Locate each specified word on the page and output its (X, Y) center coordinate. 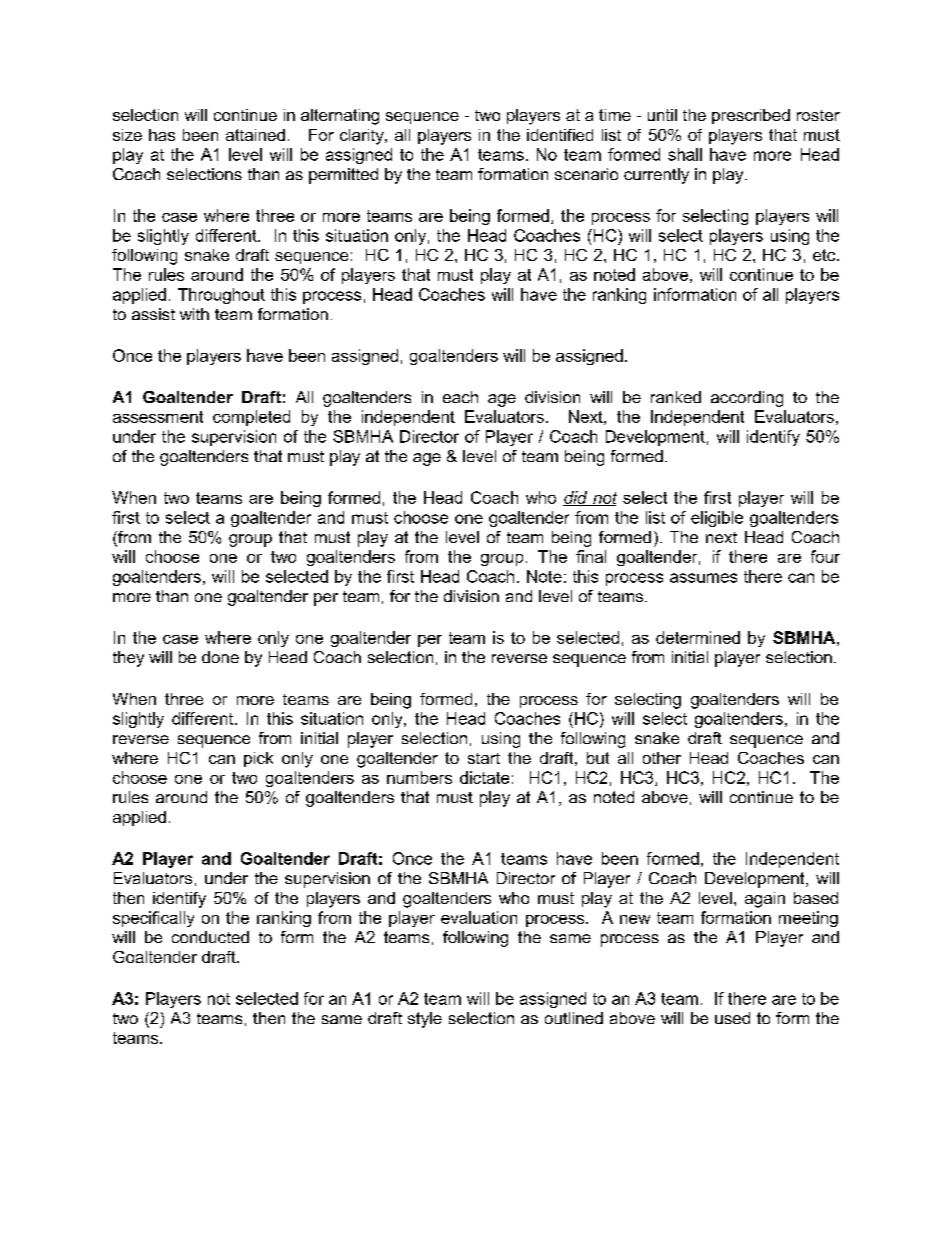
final (591, 556)
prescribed (751, 116)
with (194, 314)
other (662, 758)
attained (255, 135)
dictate (484, 777)
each (460, 397)
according (747, 399)
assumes (703, 578)
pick (258, 759)
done (220, 657)
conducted (210, 937)
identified (560, 135)
